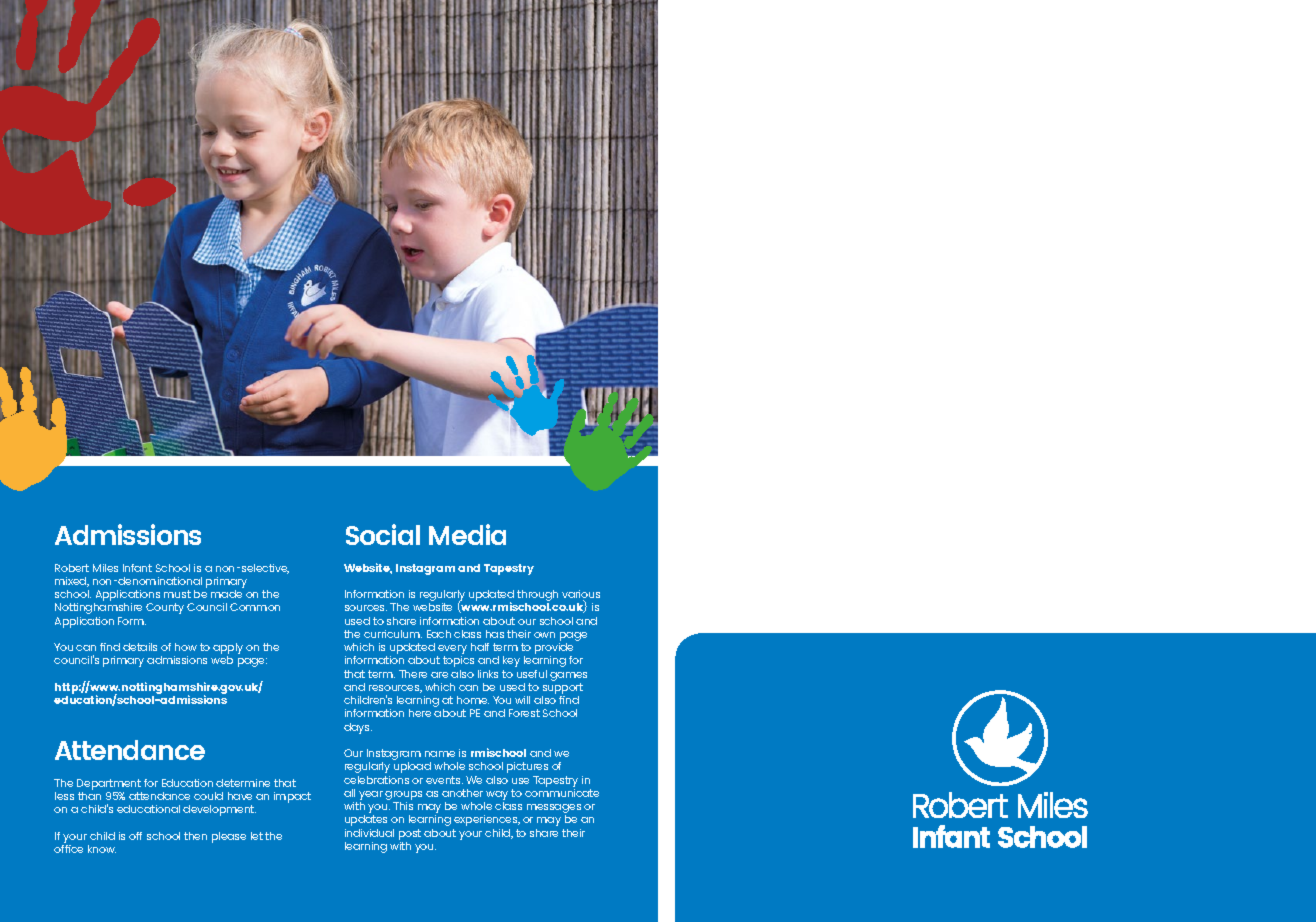  Describe the element at coordinates (165, 608) in the screenshot. I see `County` at that location.
